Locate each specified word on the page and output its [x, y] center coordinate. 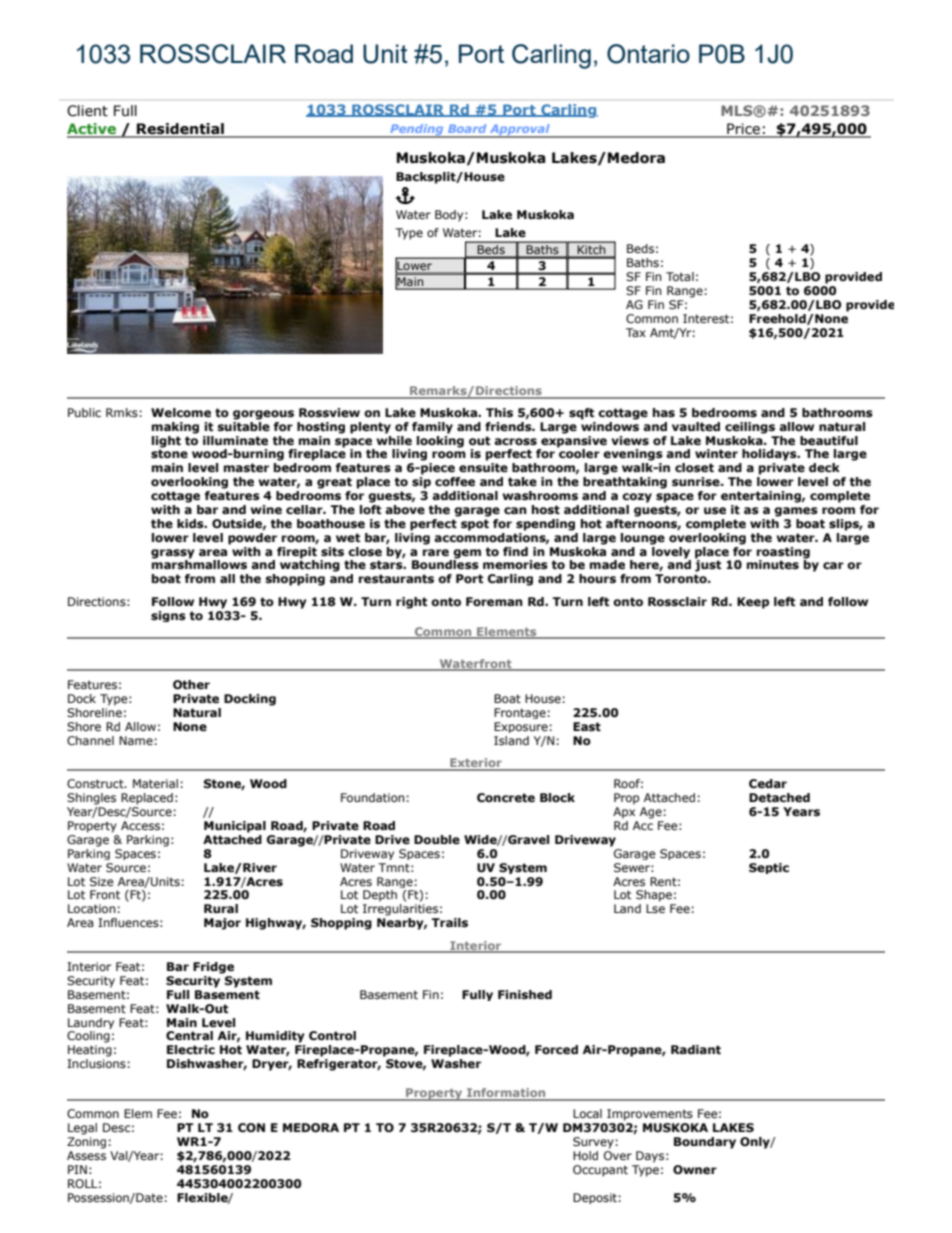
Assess [86, 1155]
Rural [221, 908]
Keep [753, 603]
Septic [769, 868]
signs [168, 616]
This [499, 413]
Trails [449, 923]
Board [467, 128]
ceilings [750, 428]
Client [87, 111]
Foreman [494, 601]
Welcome [181, 412]
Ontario [648, 54]
